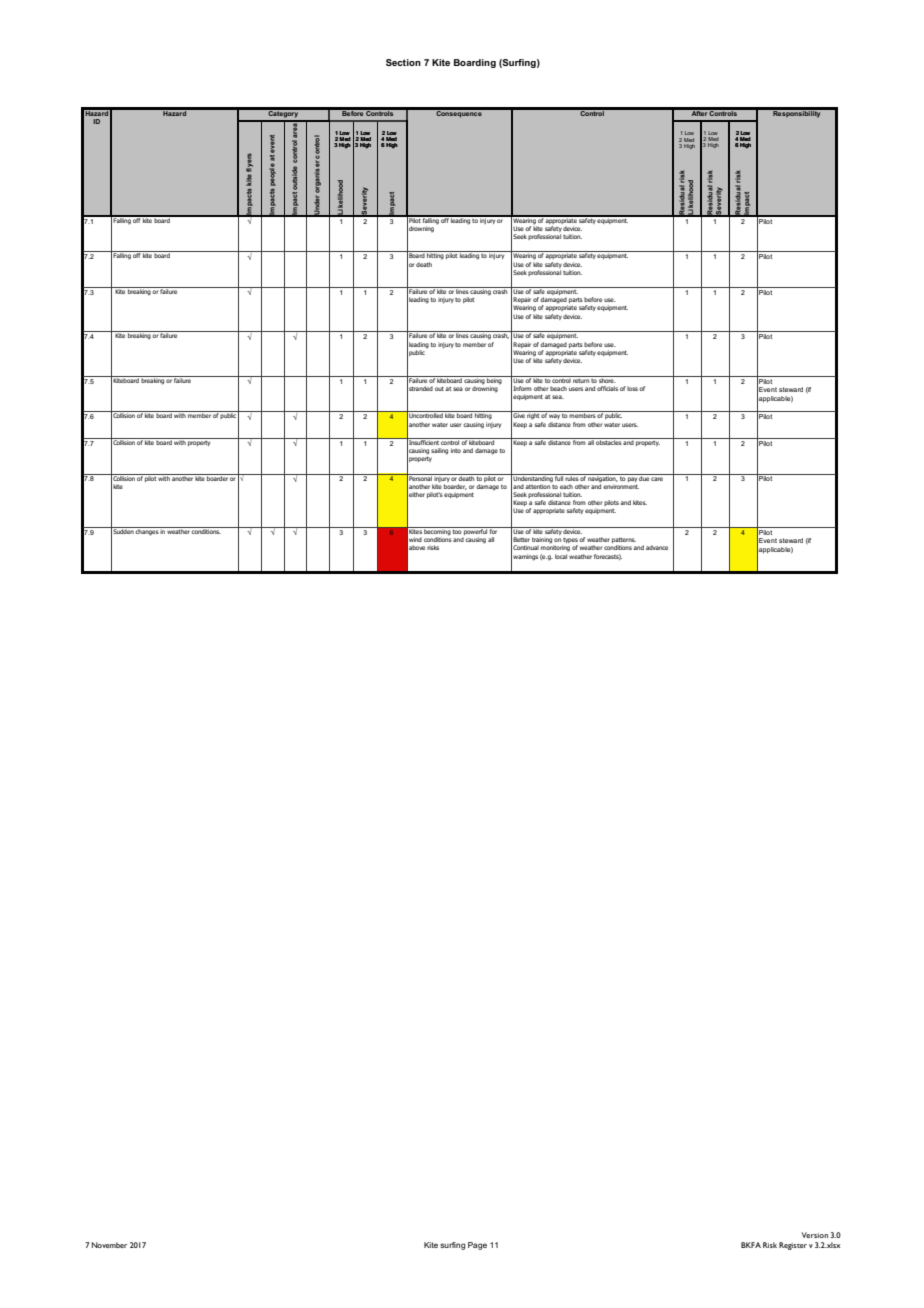 Image resolution: width=924 pixels, height=1308 pixels. Describe the element at coordinates (657, 547) in the screenshot. I see `advance` at that location.
